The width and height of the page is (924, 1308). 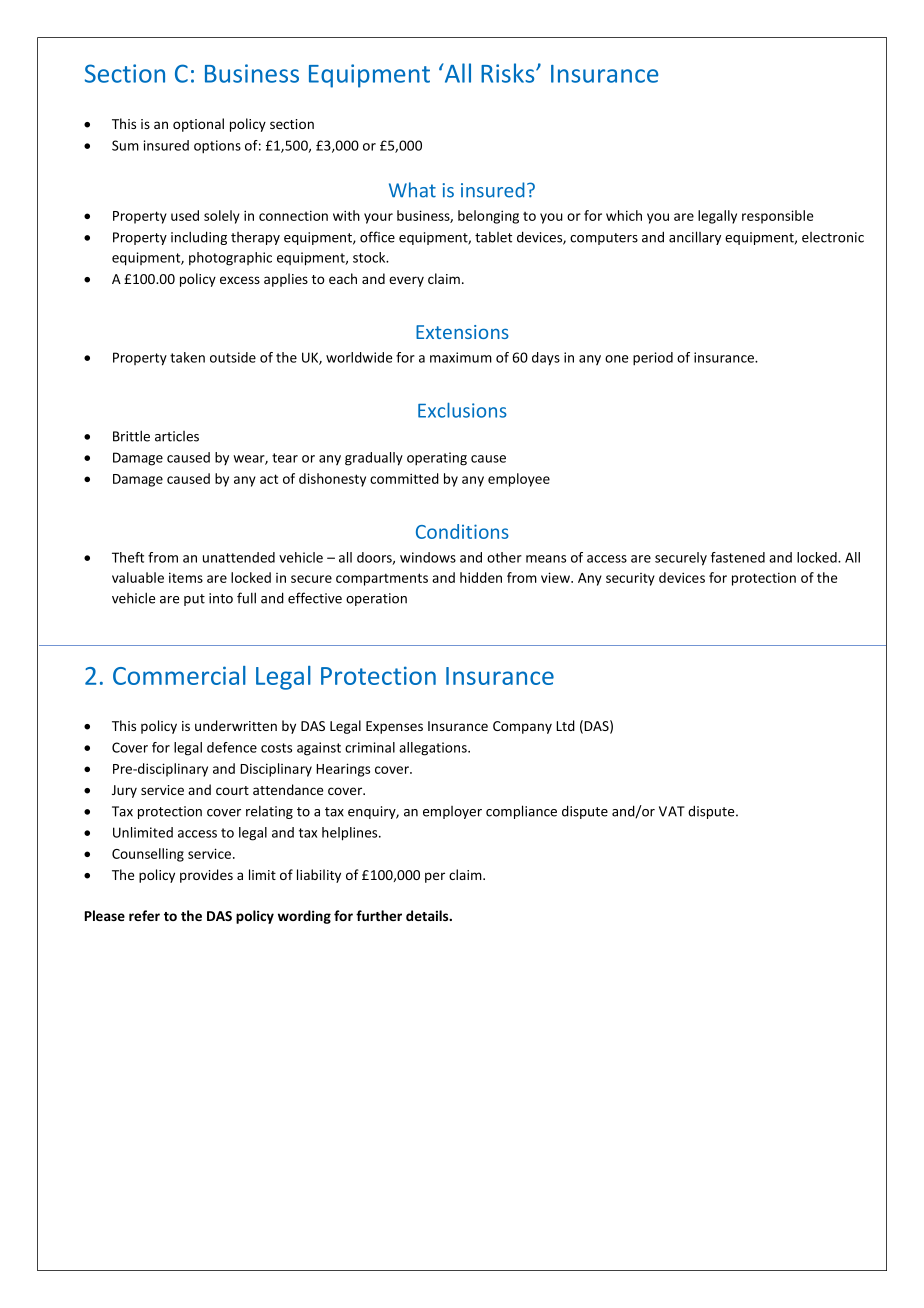 I want to click on fastened, so click(x=738, y=557).
